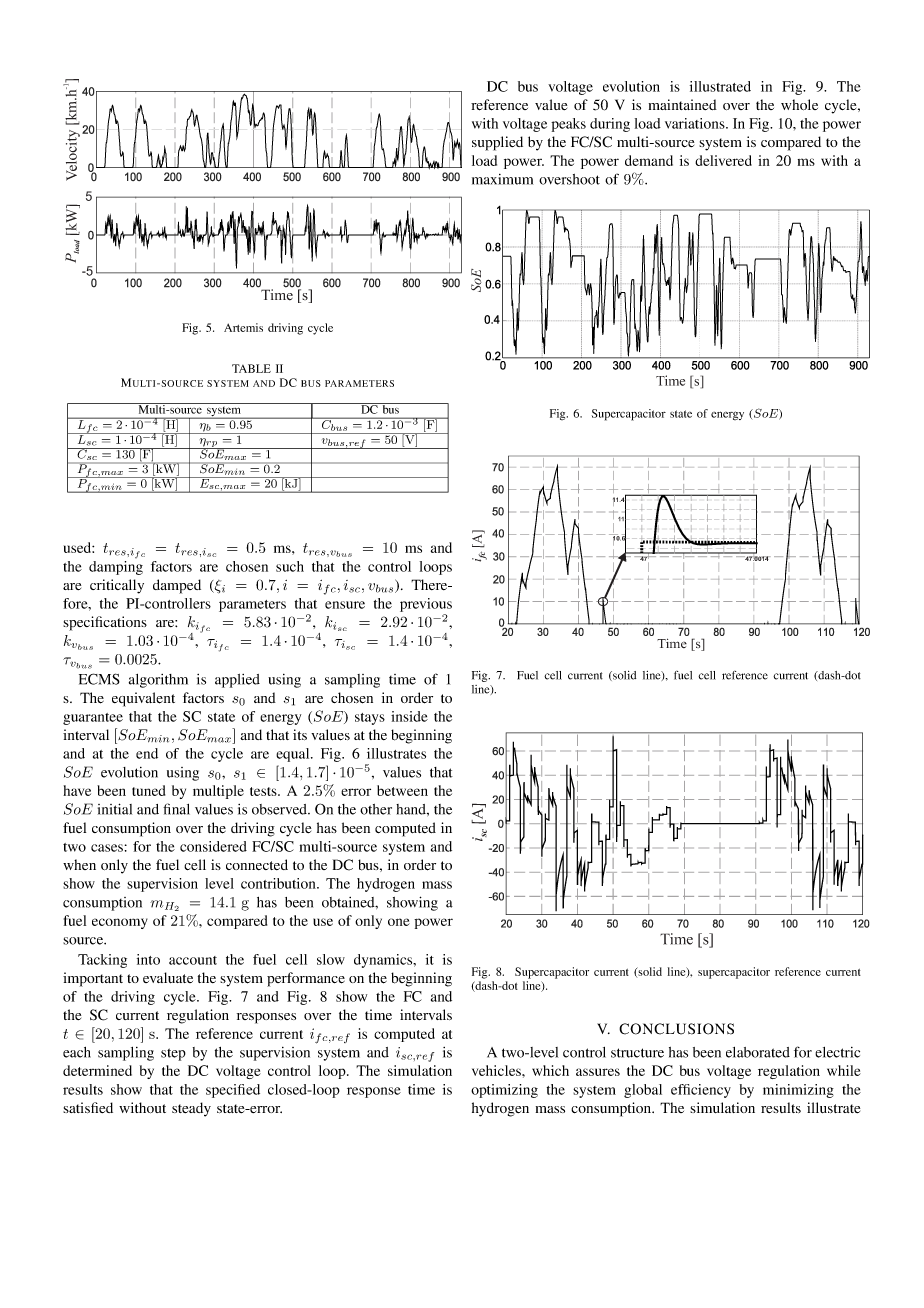 The width and height of the page is (924, 1308). What do you see at coordinates (173, 1054) in the page?
I see `step` at bounding box center [173, 1054].
